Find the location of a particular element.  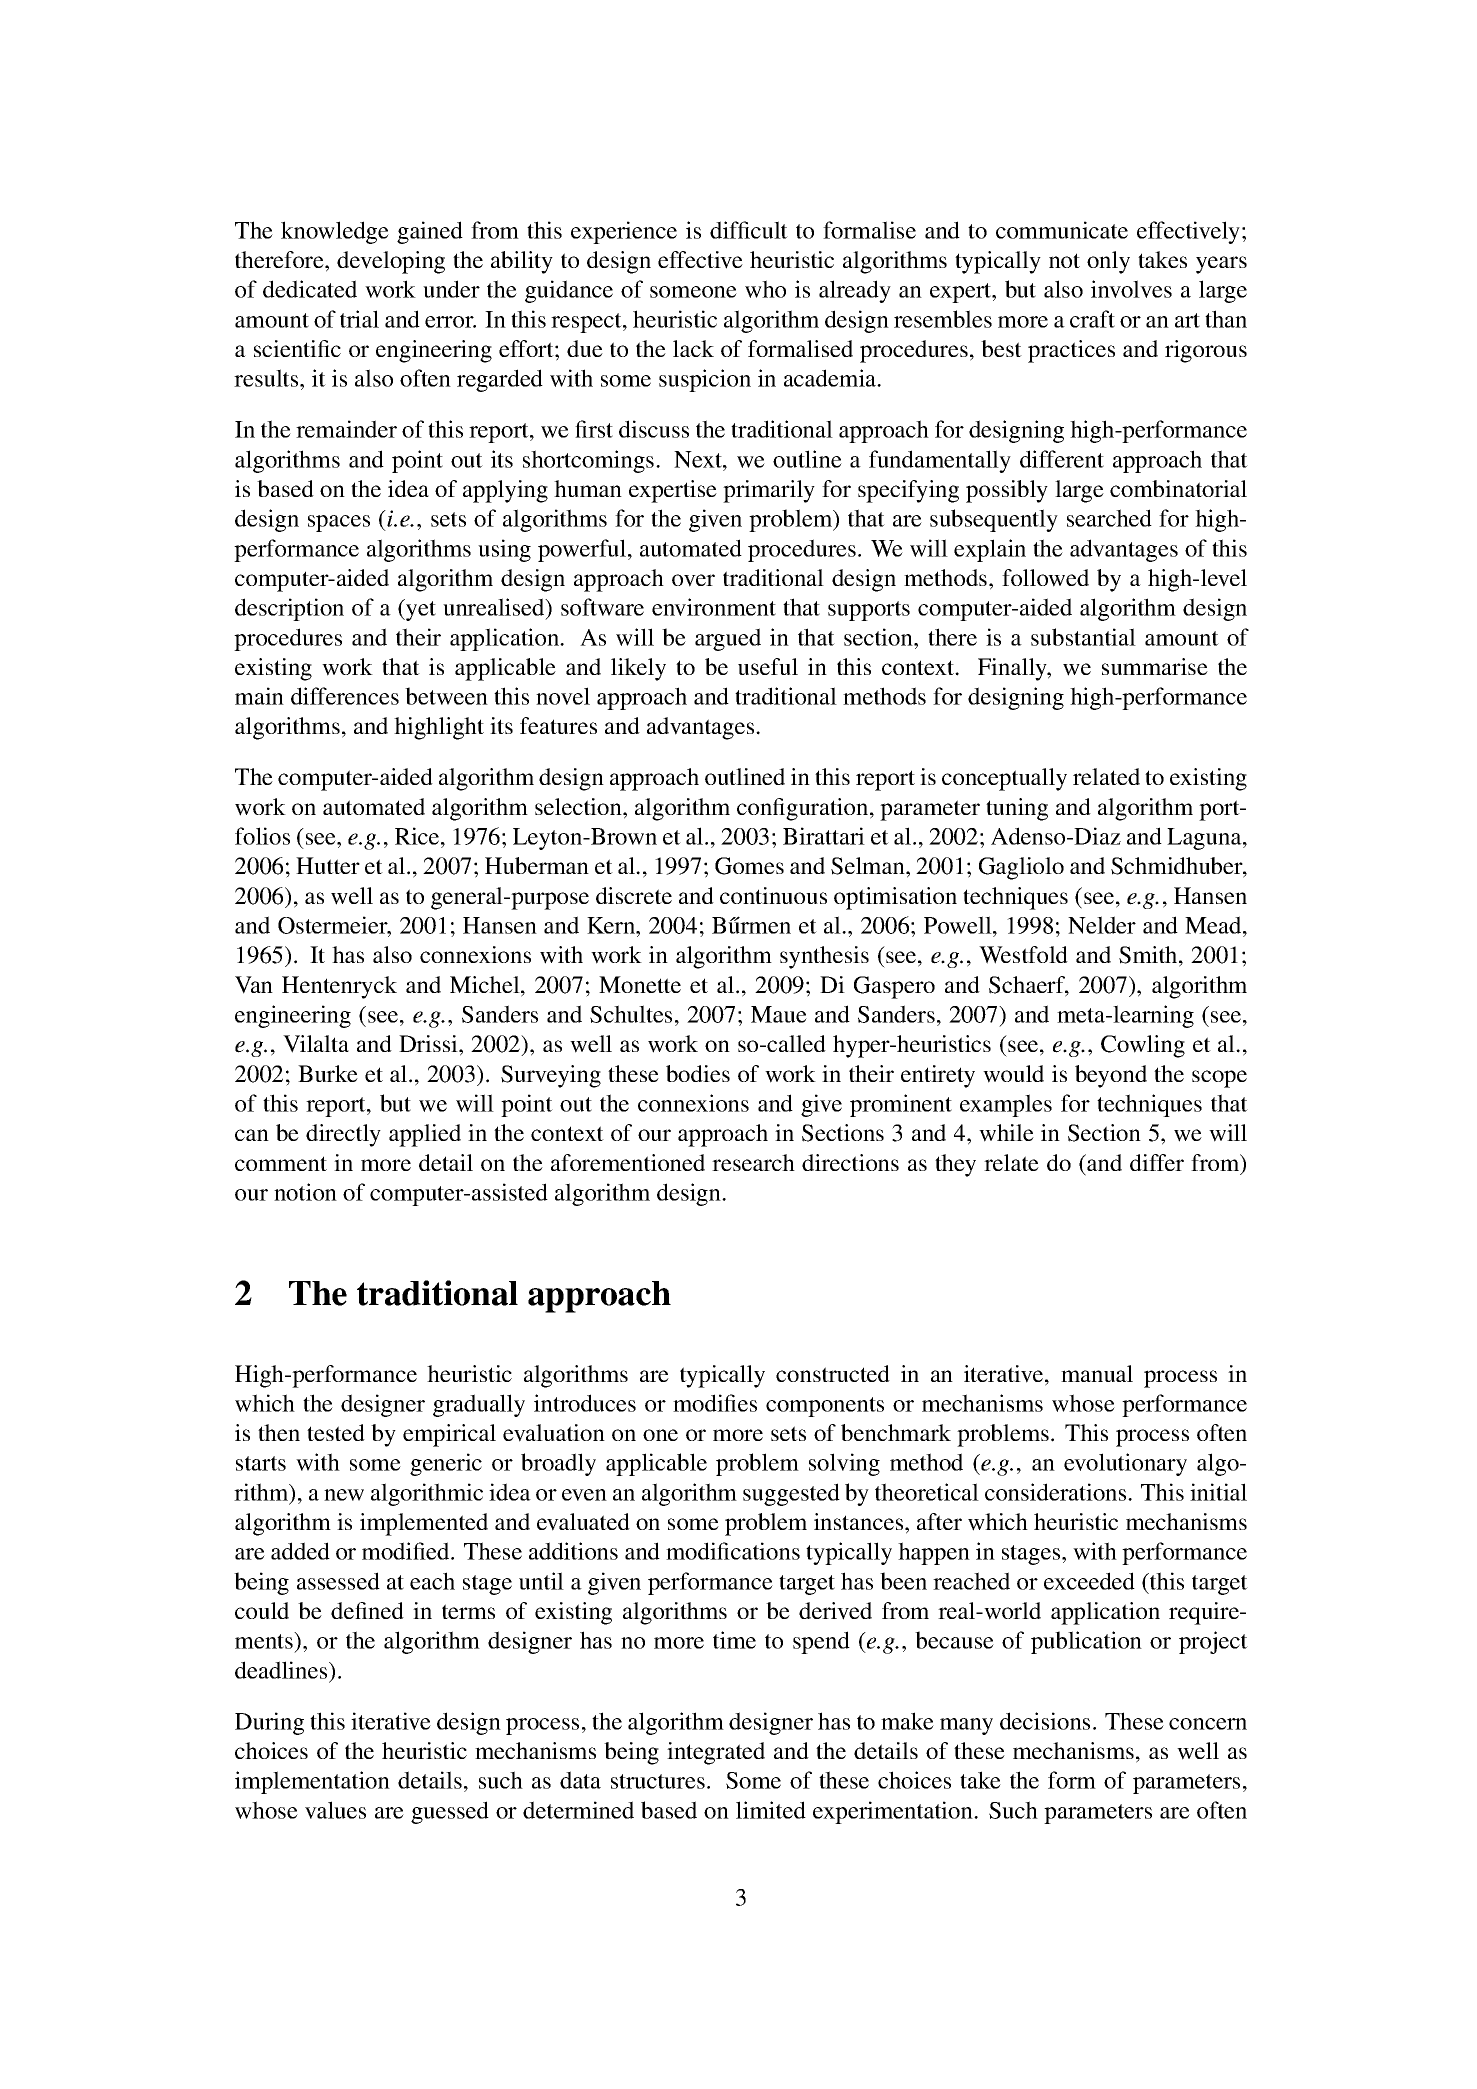

difficult is located at coordinates (749, 230).
